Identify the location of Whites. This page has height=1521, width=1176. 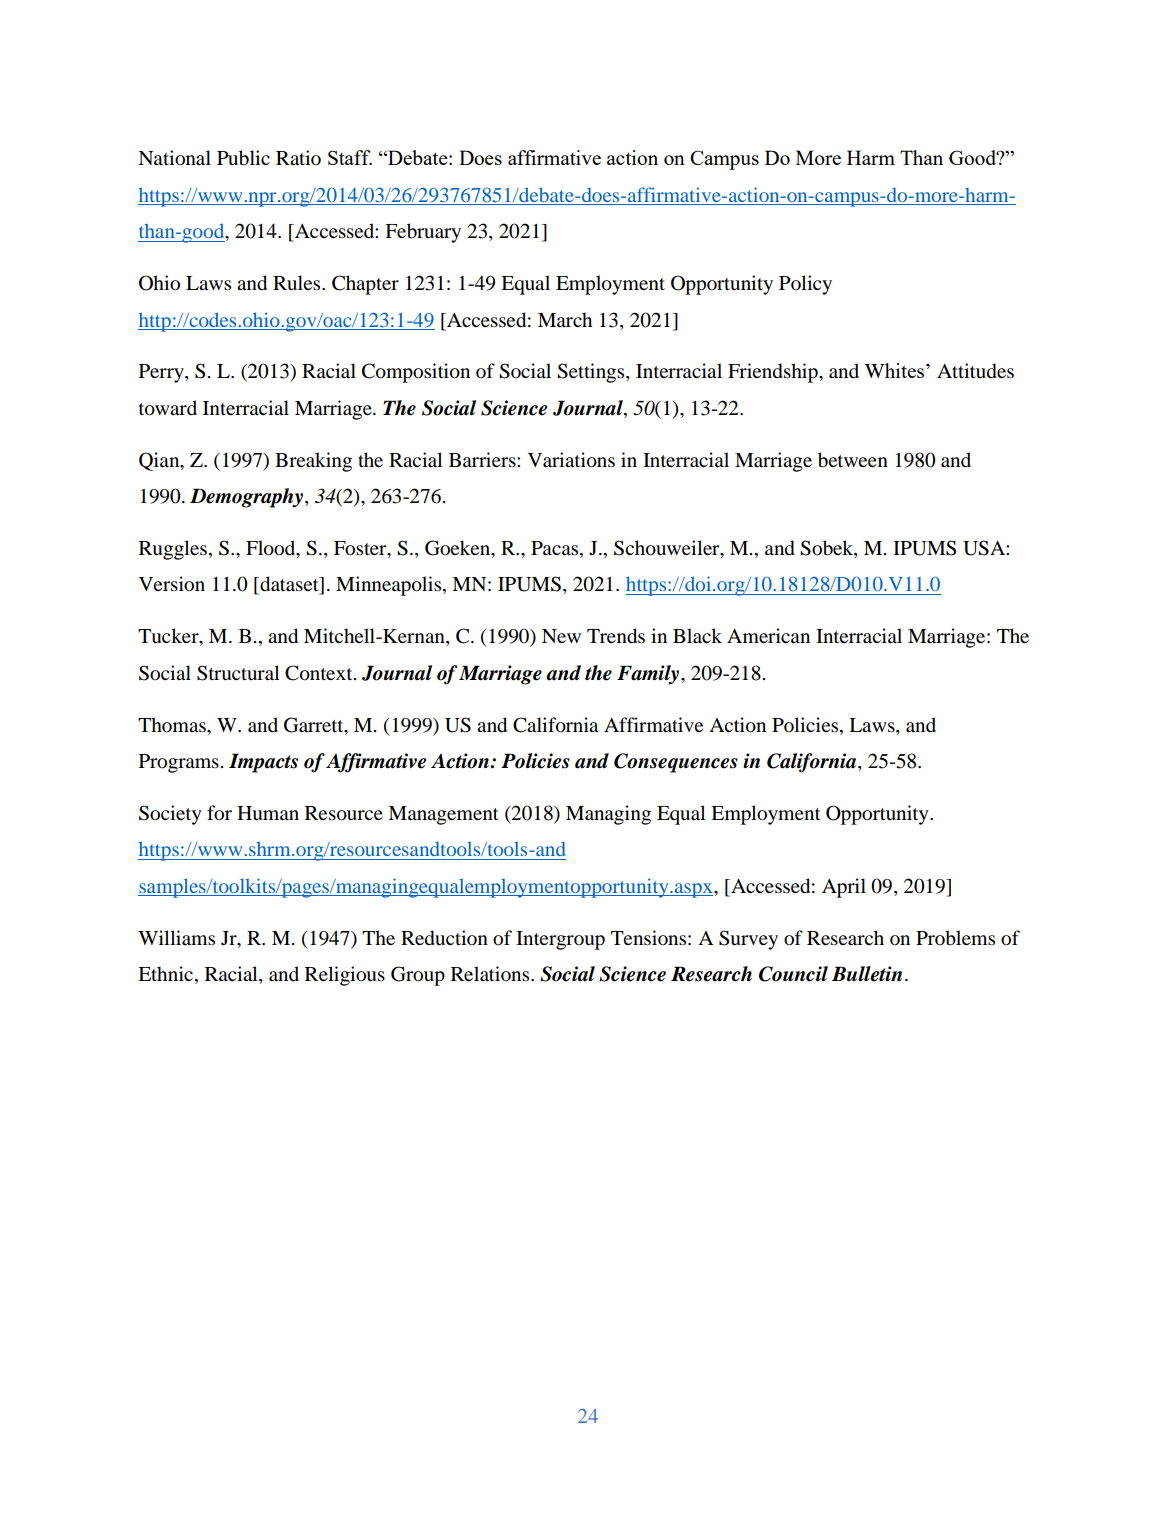
(894, 370).
